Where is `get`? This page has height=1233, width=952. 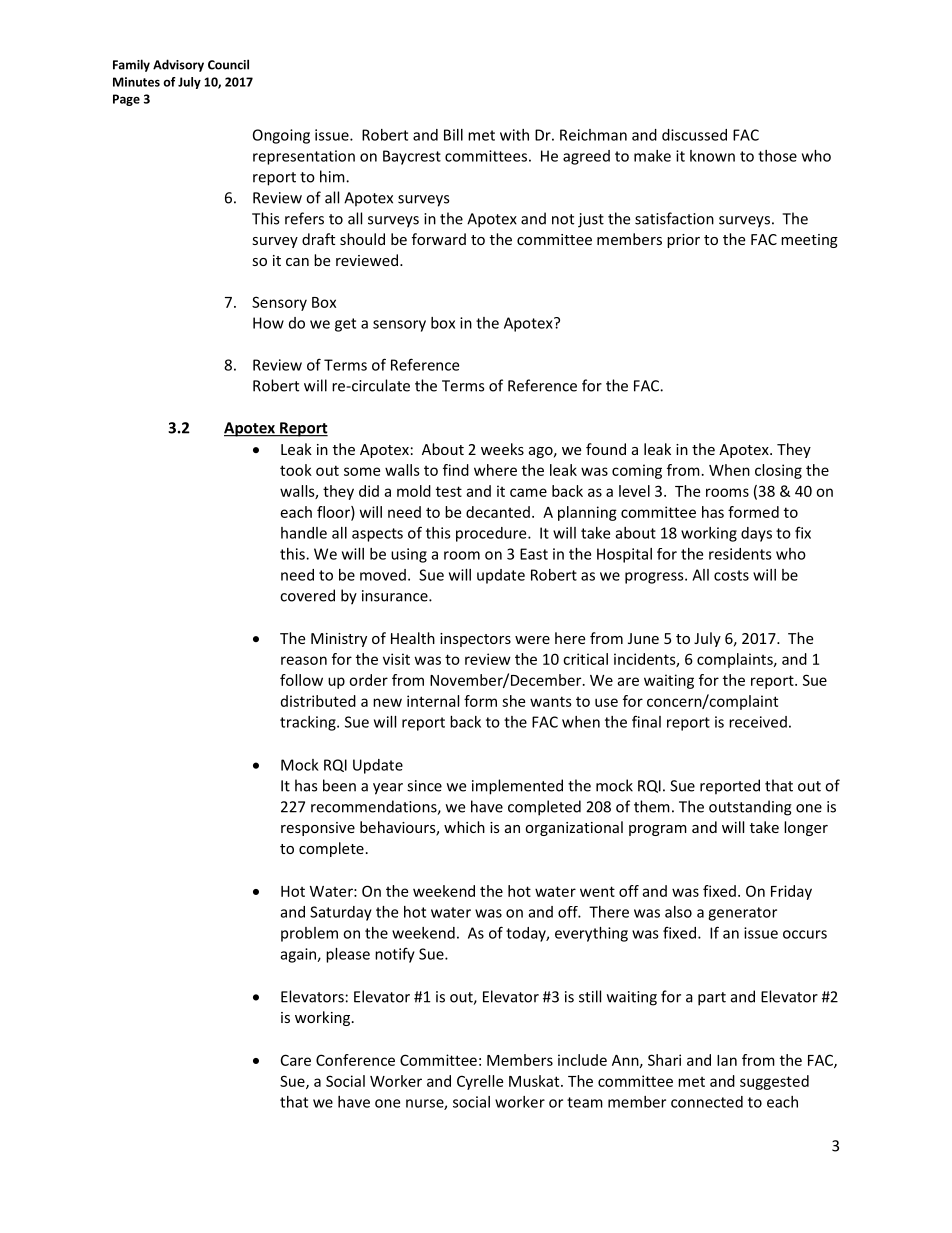 get is located at coordinates (345, 325).
